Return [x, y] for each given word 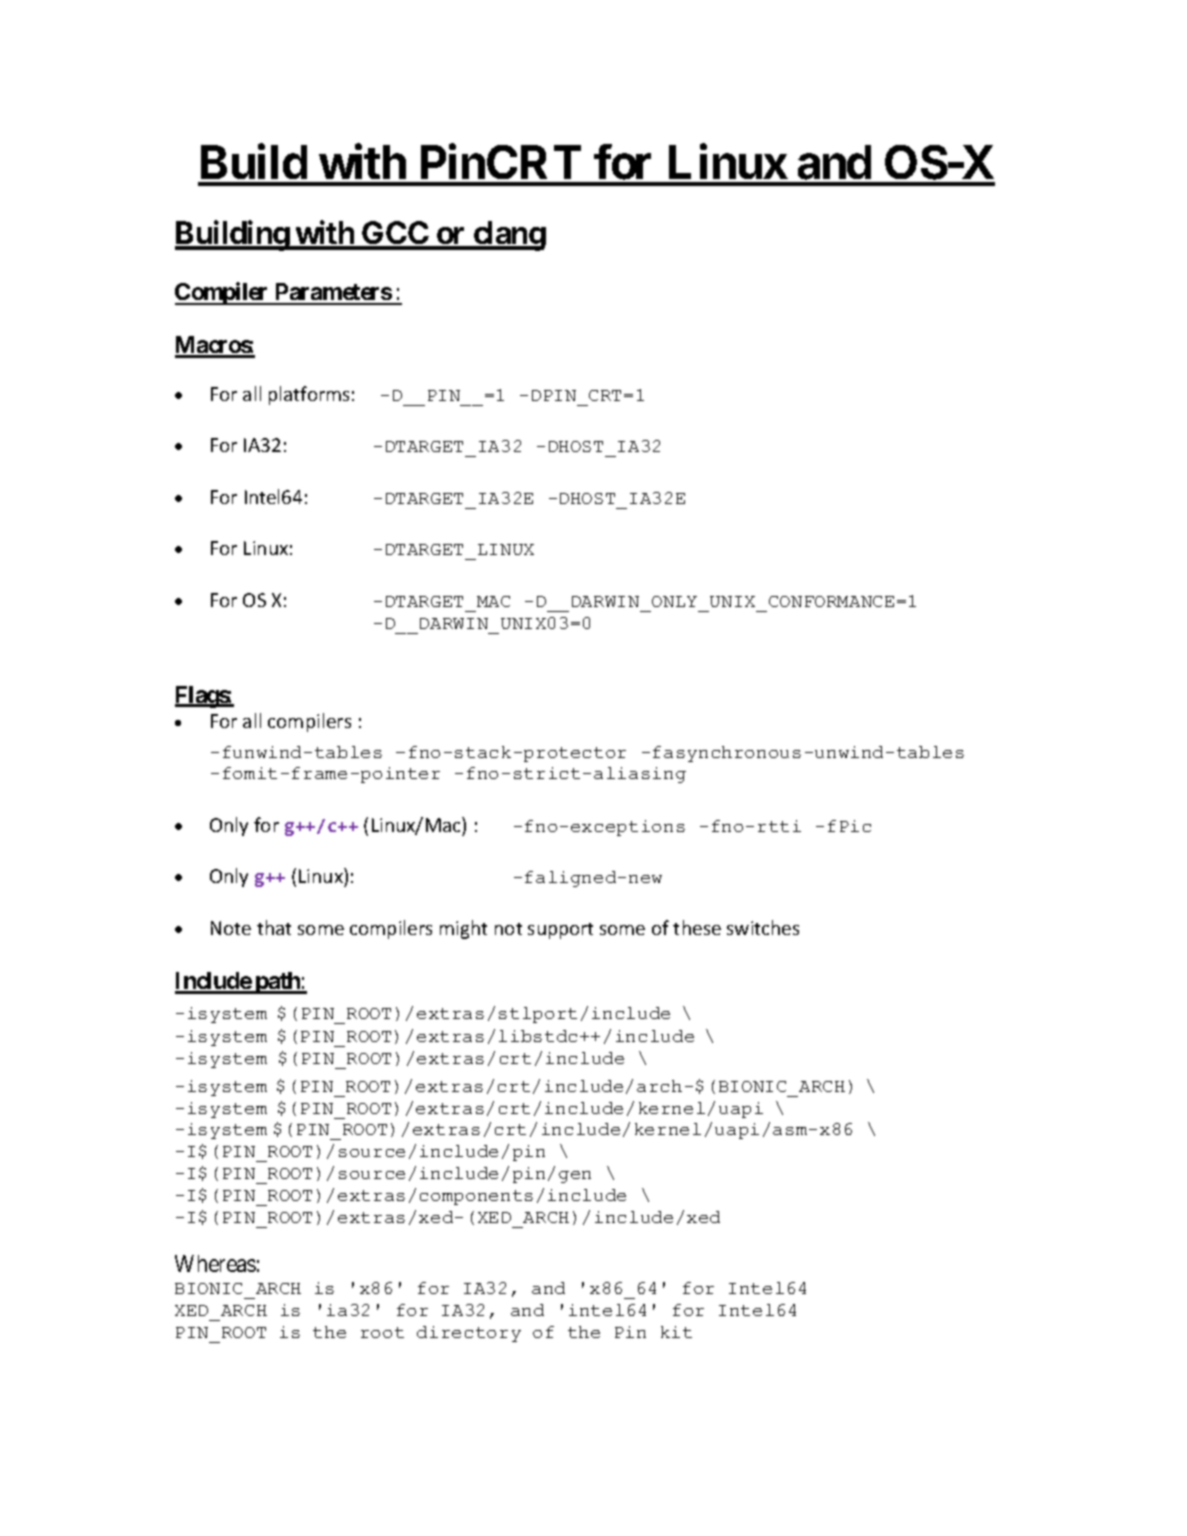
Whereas [215, 1263]
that [274, 927]
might [463, 929]
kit [676, 1332]
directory [469, 1334]
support [560, 931]
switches [763, 927]
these [697, 927]
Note [231, 928]
